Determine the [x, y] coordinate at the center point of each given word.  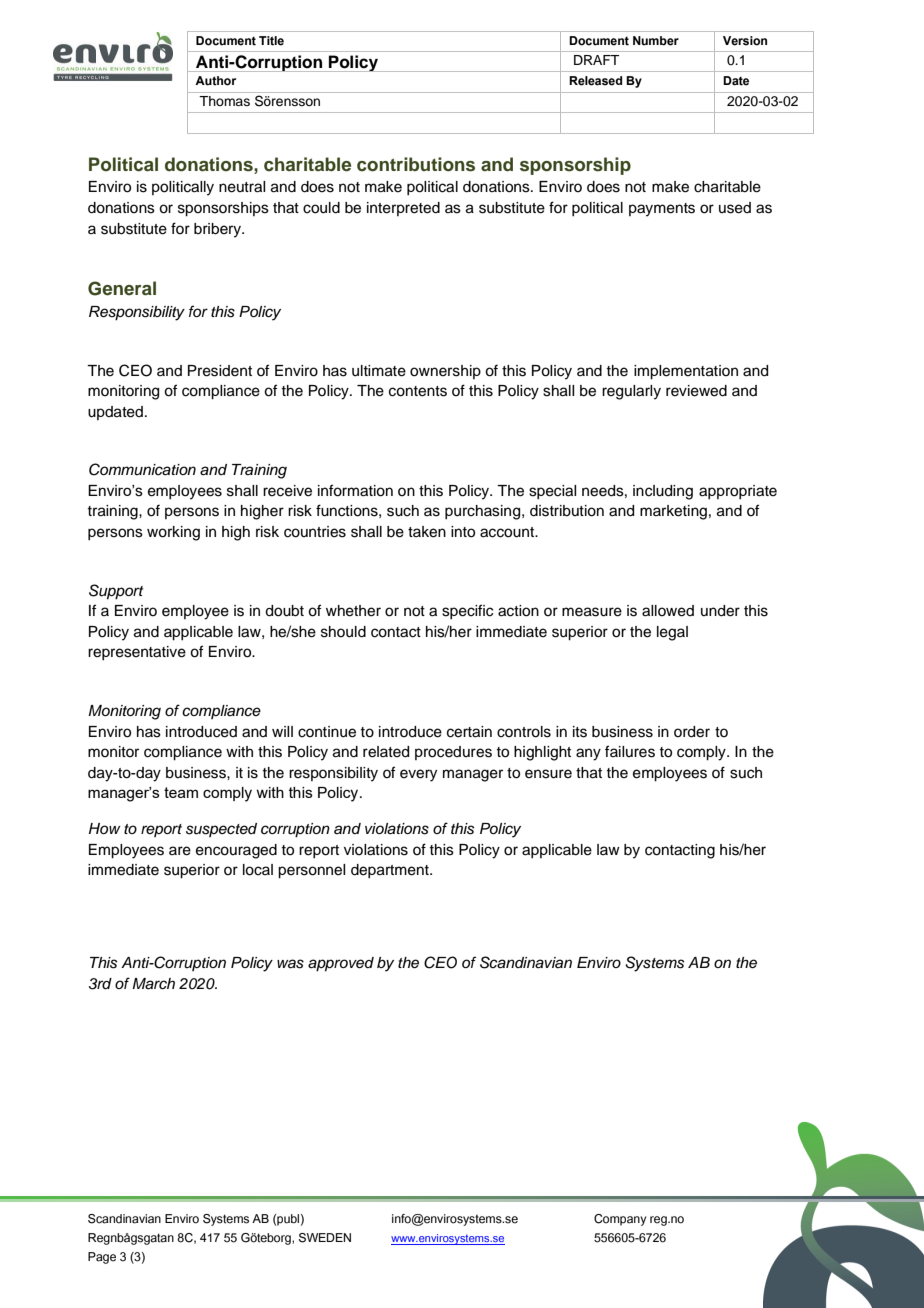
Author [215, 81]
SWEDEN [325, 1238]
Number [656, 41]
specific [467, 611]
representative [137, 653]
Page [102, 1258]
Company [620, 1220]
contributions [416, 164]
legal [672, 633]
